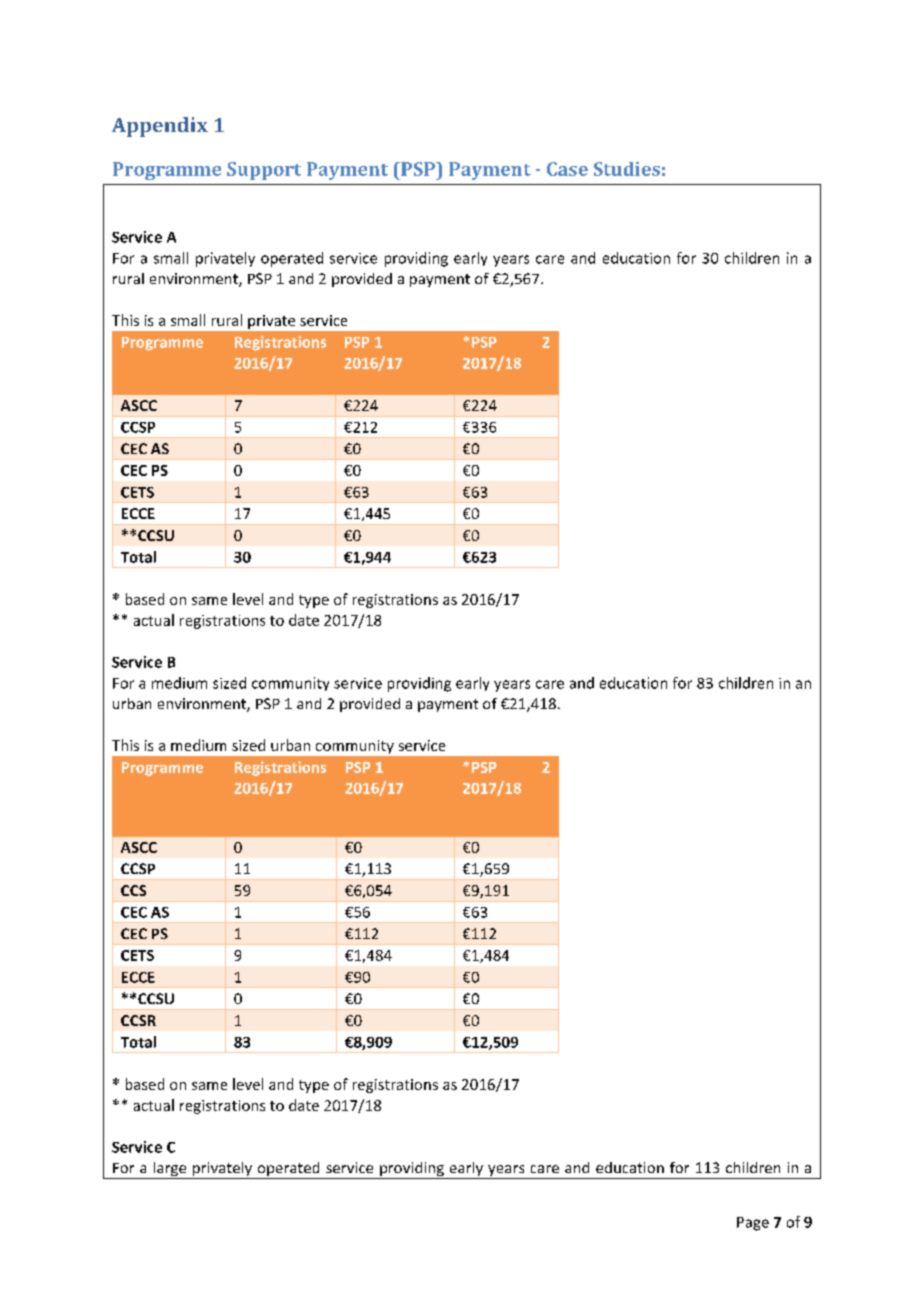 This screenshot has height=1308, width=924. What do you see at coordinates (160, 127) in the screenshot?
I see `Appendix` at bounding box center [160, 127].
